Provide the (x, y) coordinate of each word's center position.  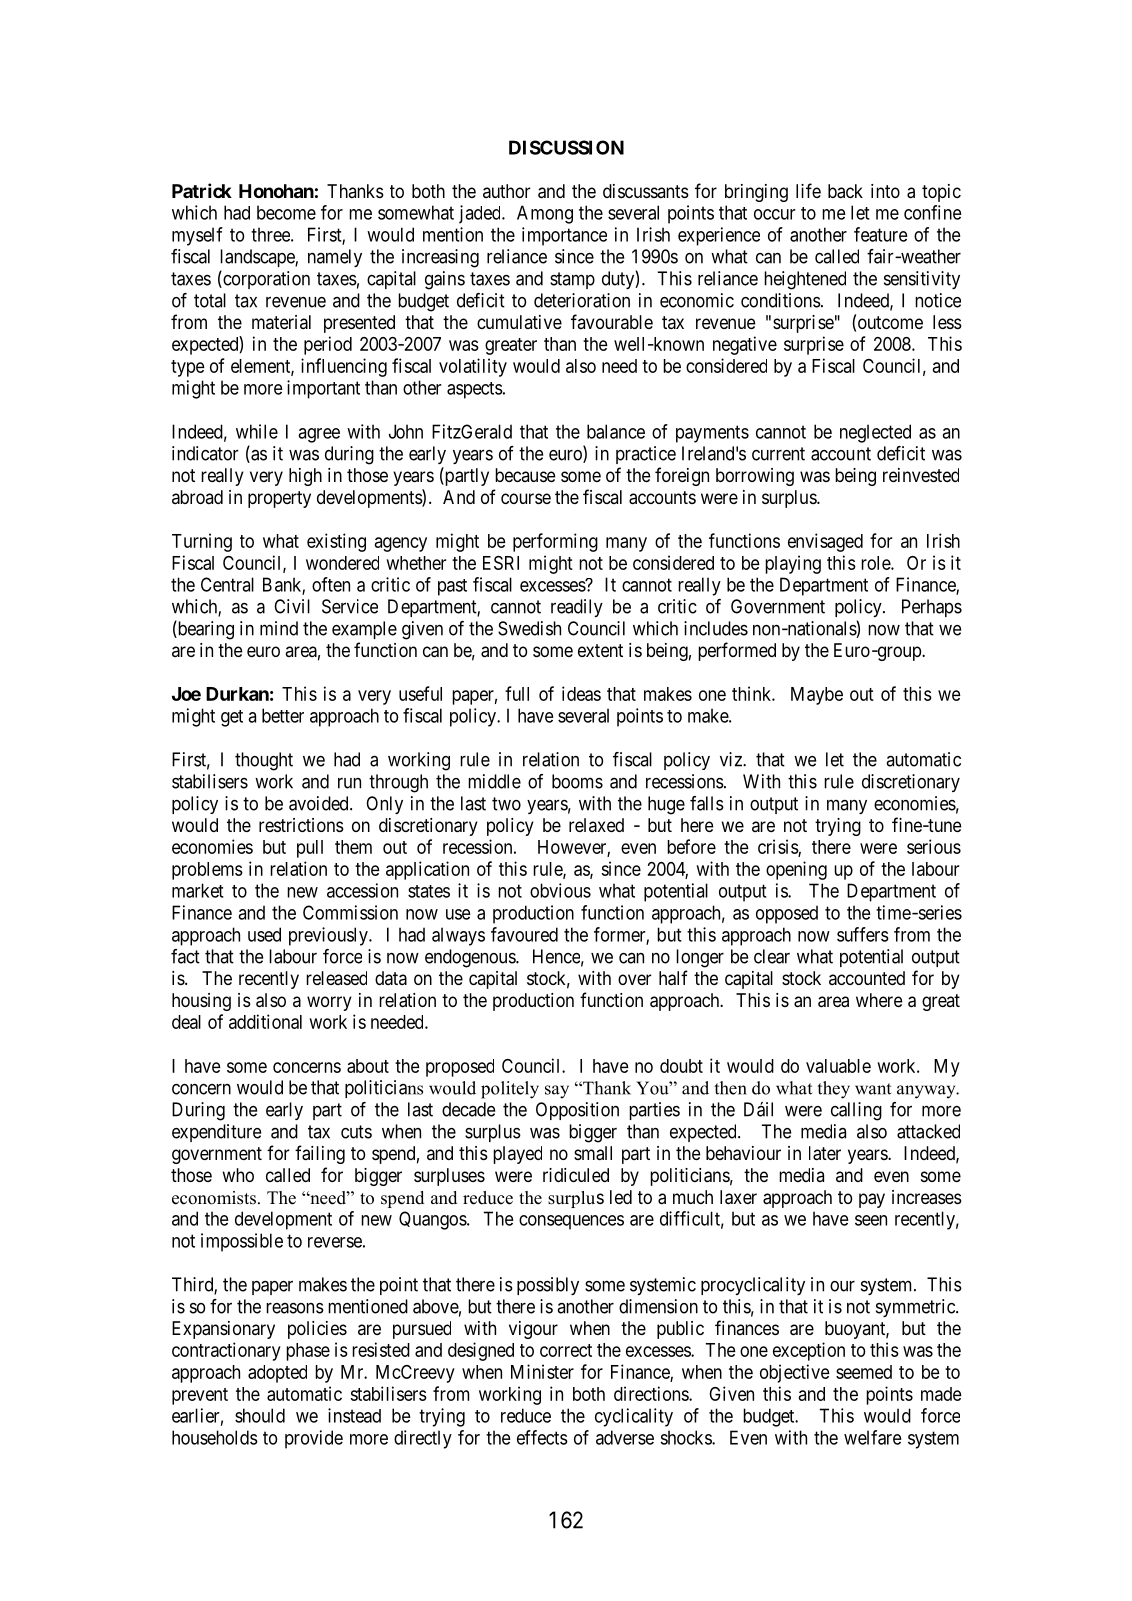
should (260, 1415)
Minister (542, 1371)
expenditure (216, 1133)
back (845, 191)
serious (934, 846)
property (279, 499)
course (526, 498)
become (286, 212)
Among (545, 214)
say (557, 1092)
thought (264, 761)
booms (577, 781)
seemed (864, 1372)
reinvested (921, 475)
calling (856, 1111)
